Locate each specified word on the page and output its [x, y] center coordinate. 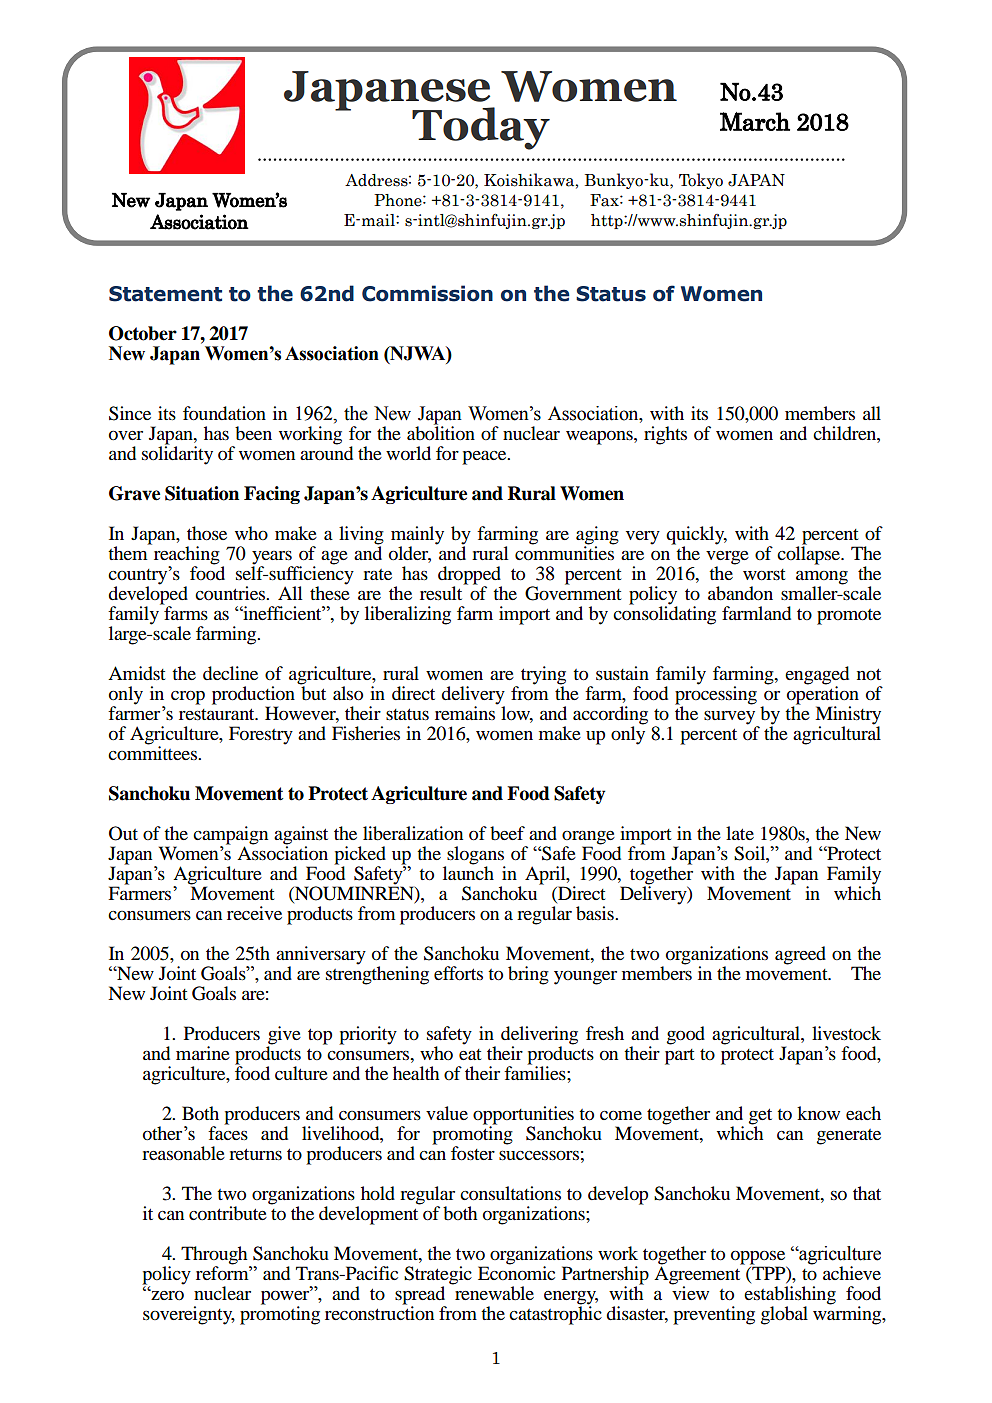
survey [731, 719]
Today [481, 128]
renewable [493, 1292]
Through [215, 1256]
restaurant [218, 714]
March [755, 121]
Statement [165, 294]
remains [466, 712]
